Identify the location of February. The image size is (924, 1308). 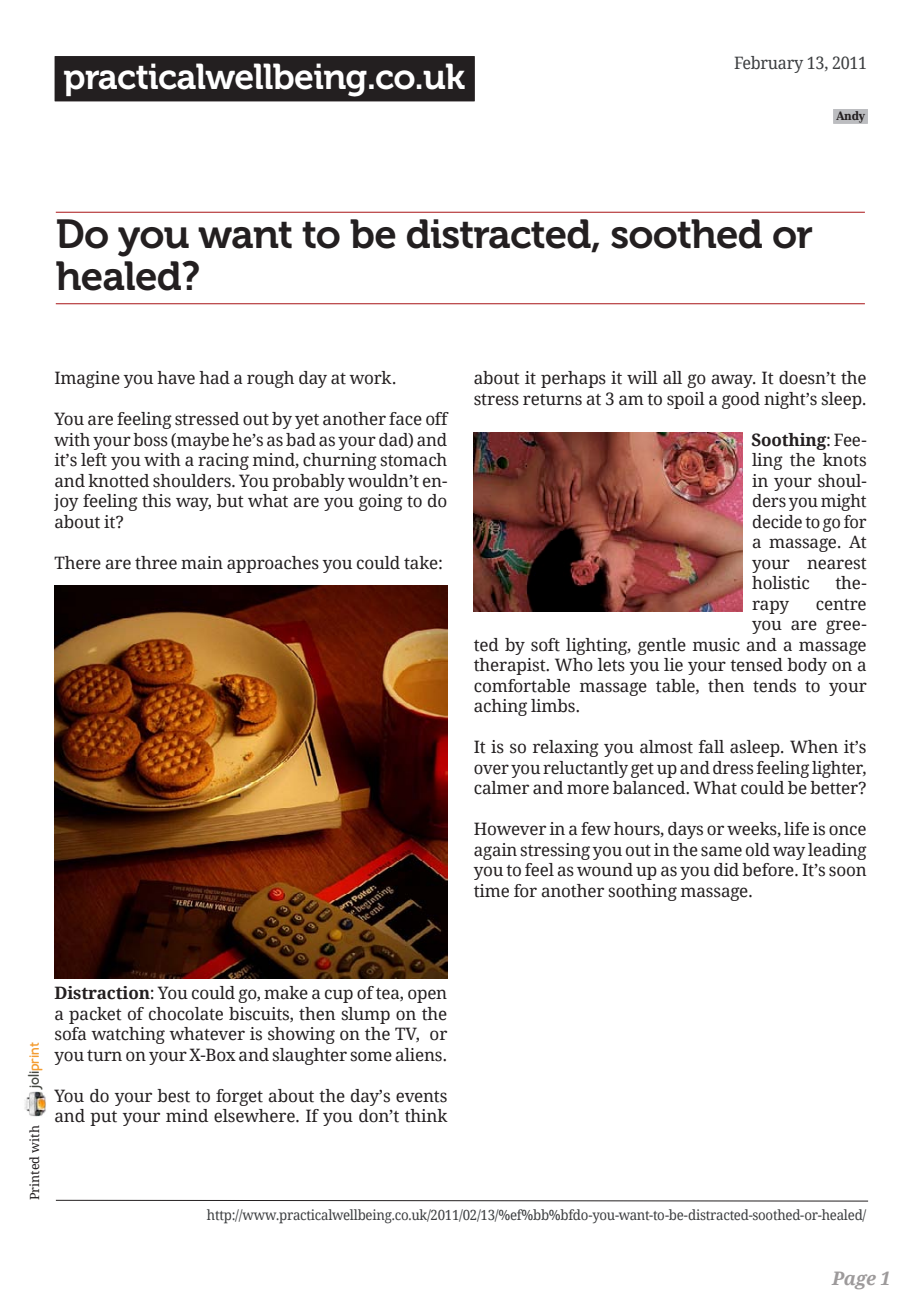
(768, 64).
